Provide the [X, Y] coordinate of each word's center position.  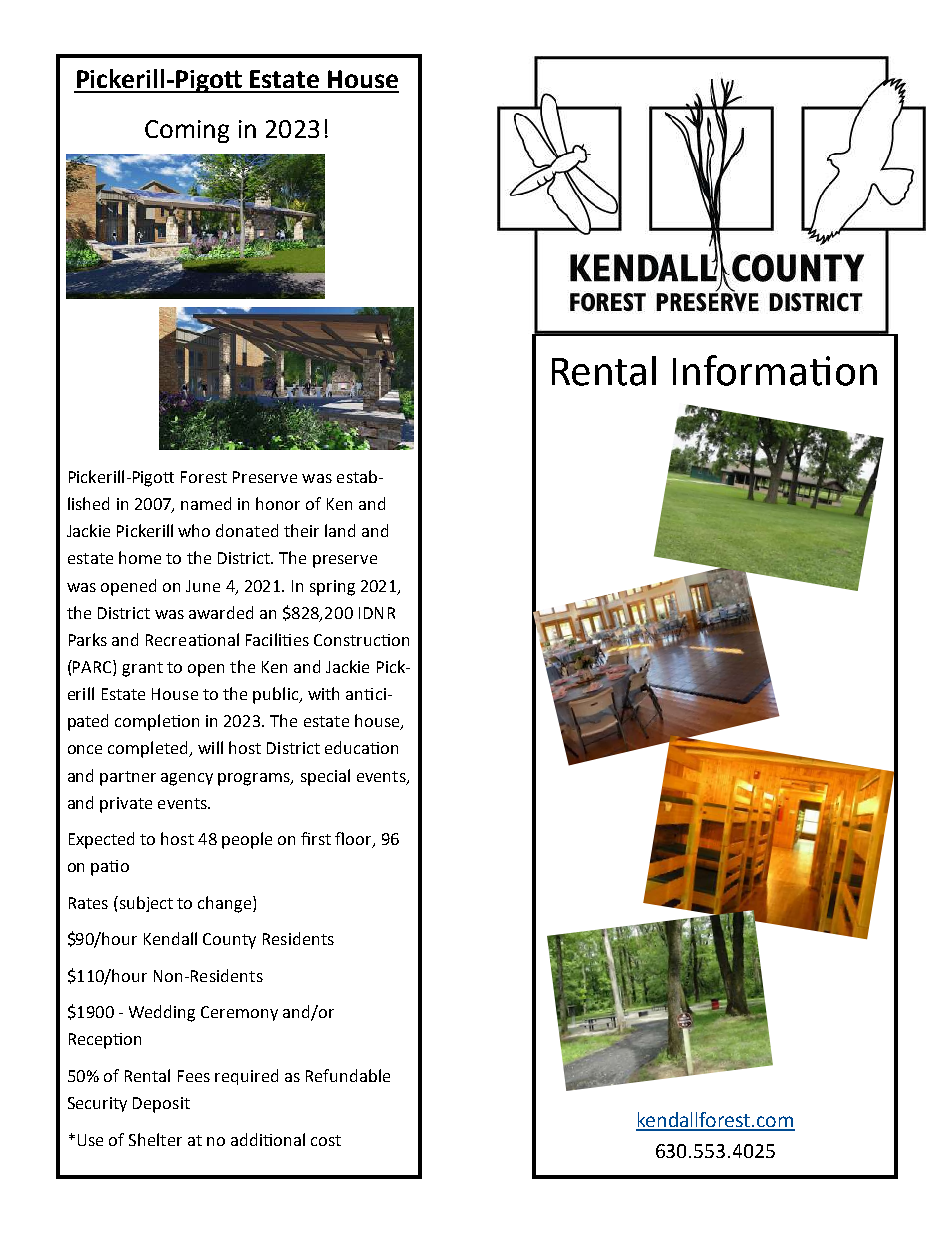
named [206, 503]
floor [354, 840]
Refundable [348, 1075]
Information [775, 370]
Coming [187, 131]
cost [326, 1140]
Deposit [161, 1105]
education [361, 747]
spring [332, 588]
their [301, 530]
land [340, 530]
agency [187, 779]
